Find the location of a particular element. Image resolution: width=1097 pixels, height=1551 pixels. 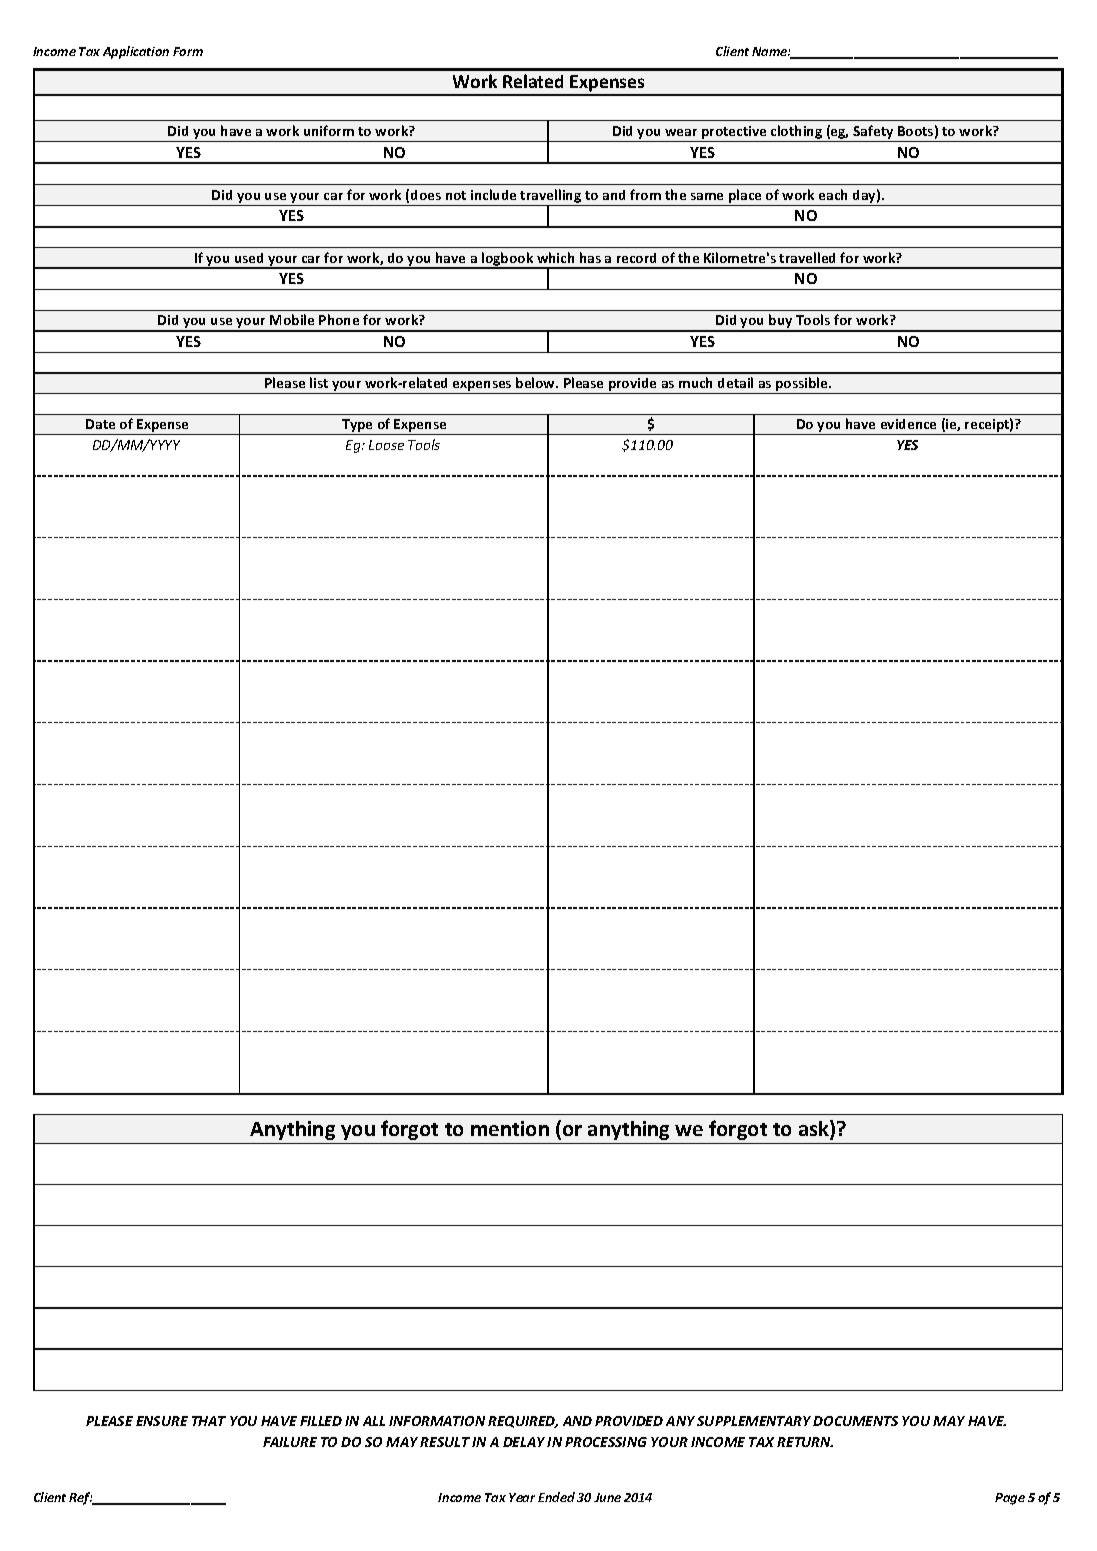

DELAY is located at coordinates (524, 1442).
